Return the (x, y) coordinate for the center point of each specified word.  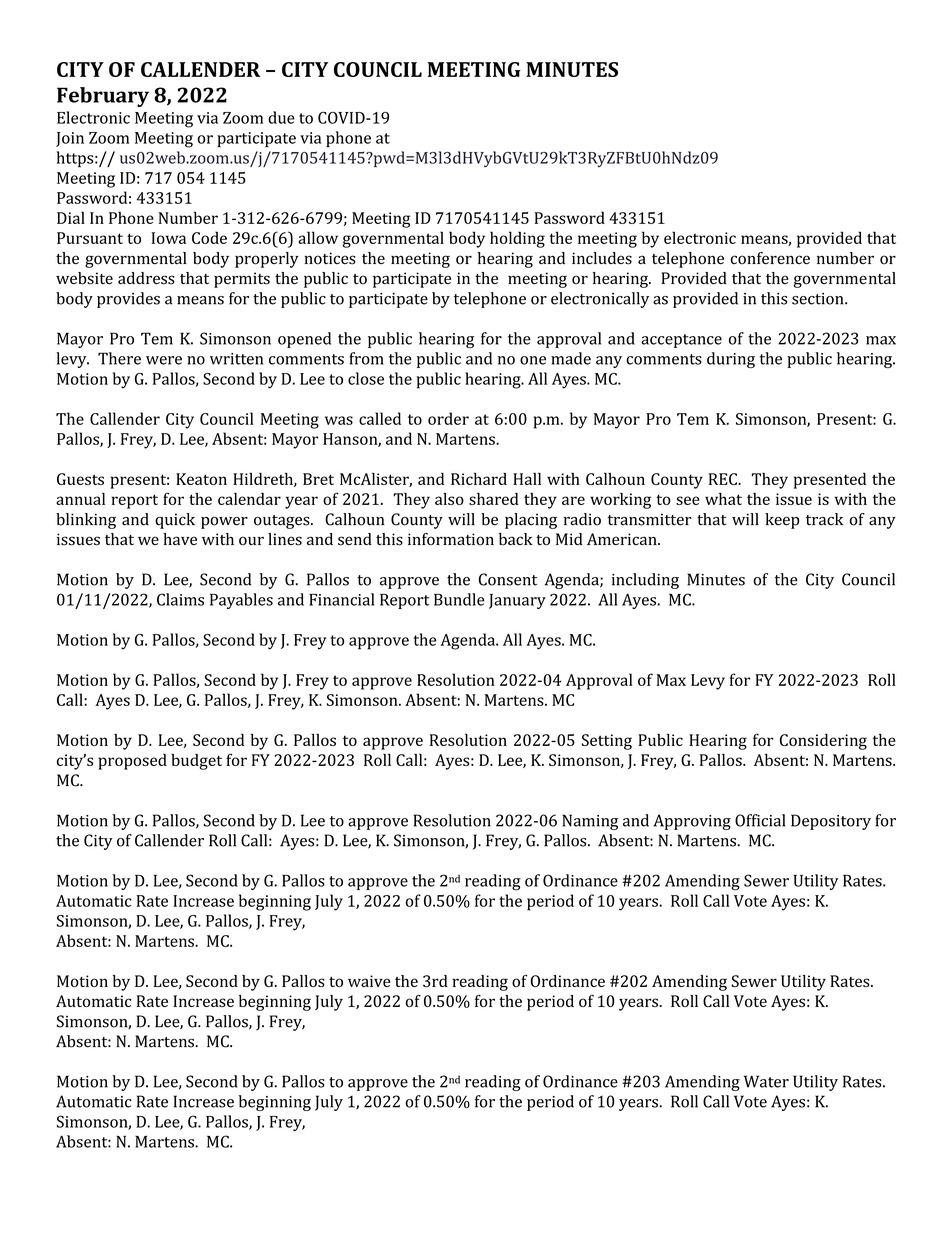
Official (760, 820)
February (103, 97)
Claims (180, 599)
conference (770, 258)
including (645, 581)
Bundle (459, 599)
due (281, 117)
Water (766, 1081)
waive (369, 981)
